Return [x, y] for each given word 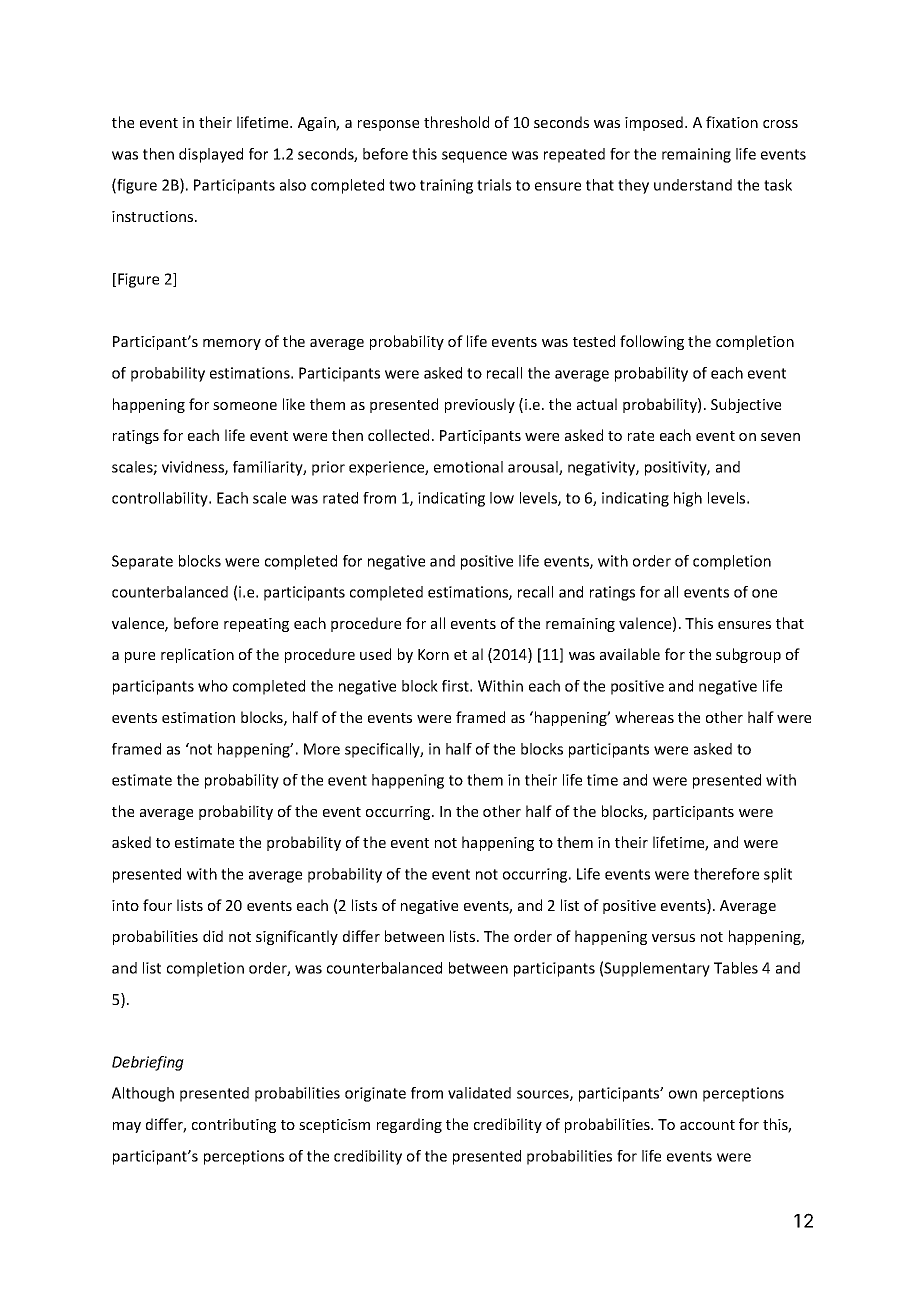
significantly [297, 937]
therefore [726, 874]
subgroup [748, 655]
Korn [433, 654]
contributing [234, 1125]
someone [245, 406]
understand [693, 185]
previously [480, 405]
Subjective [746, 405]
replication [197, 655]
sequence [474, 157]
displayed [211, 155]
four [157, 905]
